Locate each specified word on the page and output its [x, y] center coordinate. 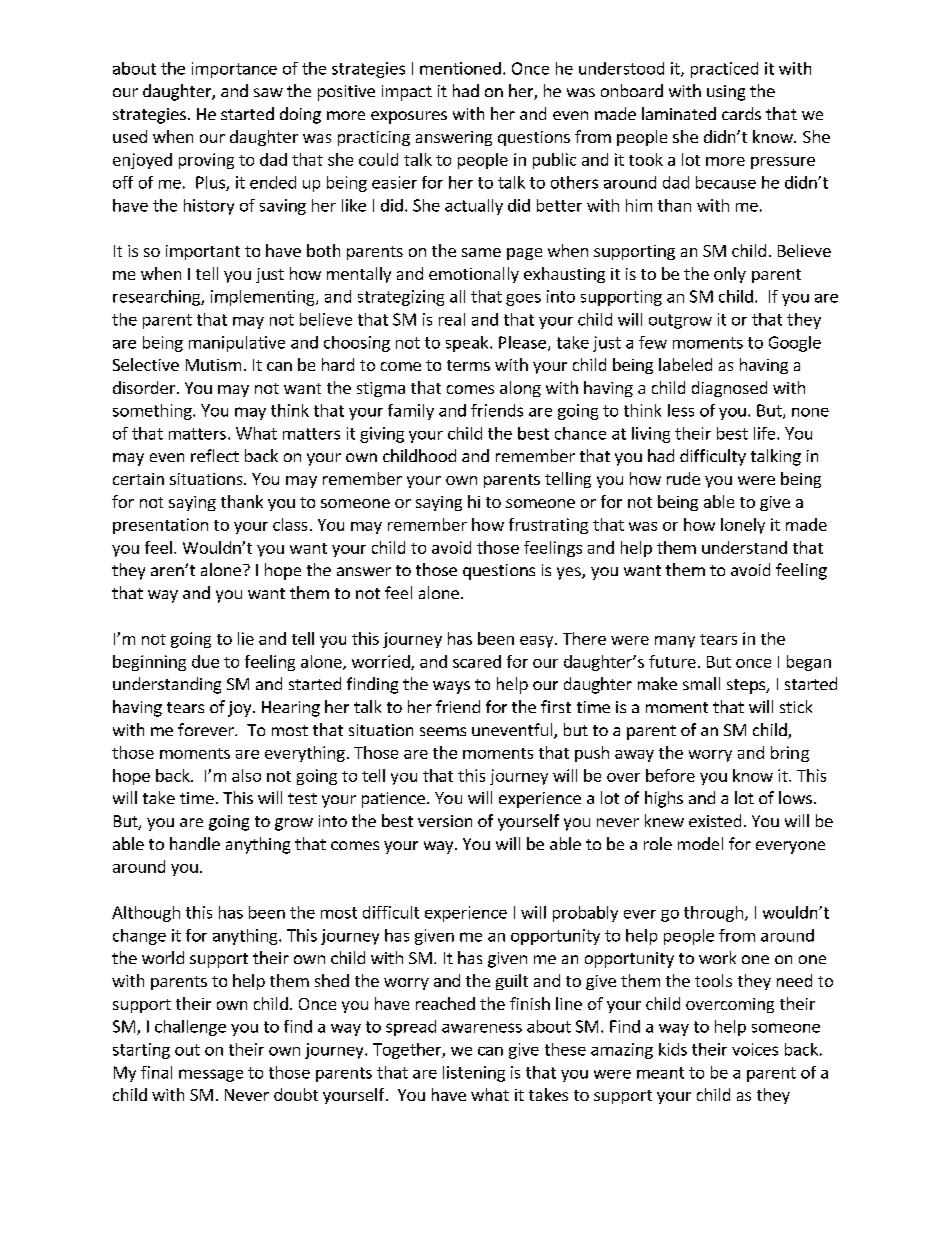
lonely [743, 526]
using [726, 93]
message [211, 1075]
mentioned [460, 68]
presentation [160, 526]
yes [570, 573]
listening [474, 1074]
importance [234, 70]
